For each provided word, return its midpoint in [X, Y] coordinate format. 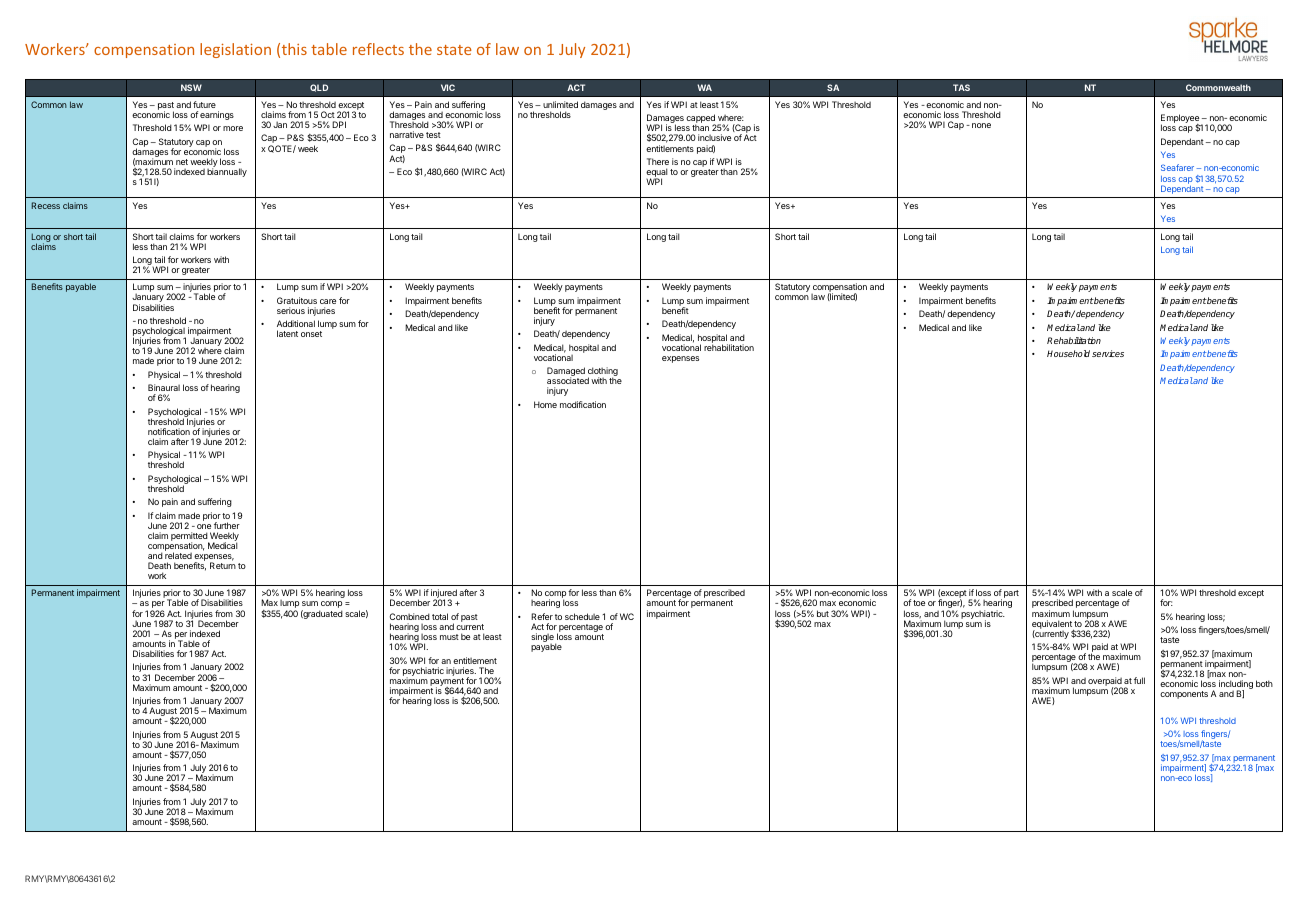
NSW [191, 87]
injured [444, 595]
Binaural [164, 387]
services [1108, 353]
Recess [46, 205]
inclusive [714, 137]
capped [701, 120]
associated [568, 380]
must [449, 637]
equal [657, 174]
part [1011, 594]
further [227, 525]
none [981, 125]
